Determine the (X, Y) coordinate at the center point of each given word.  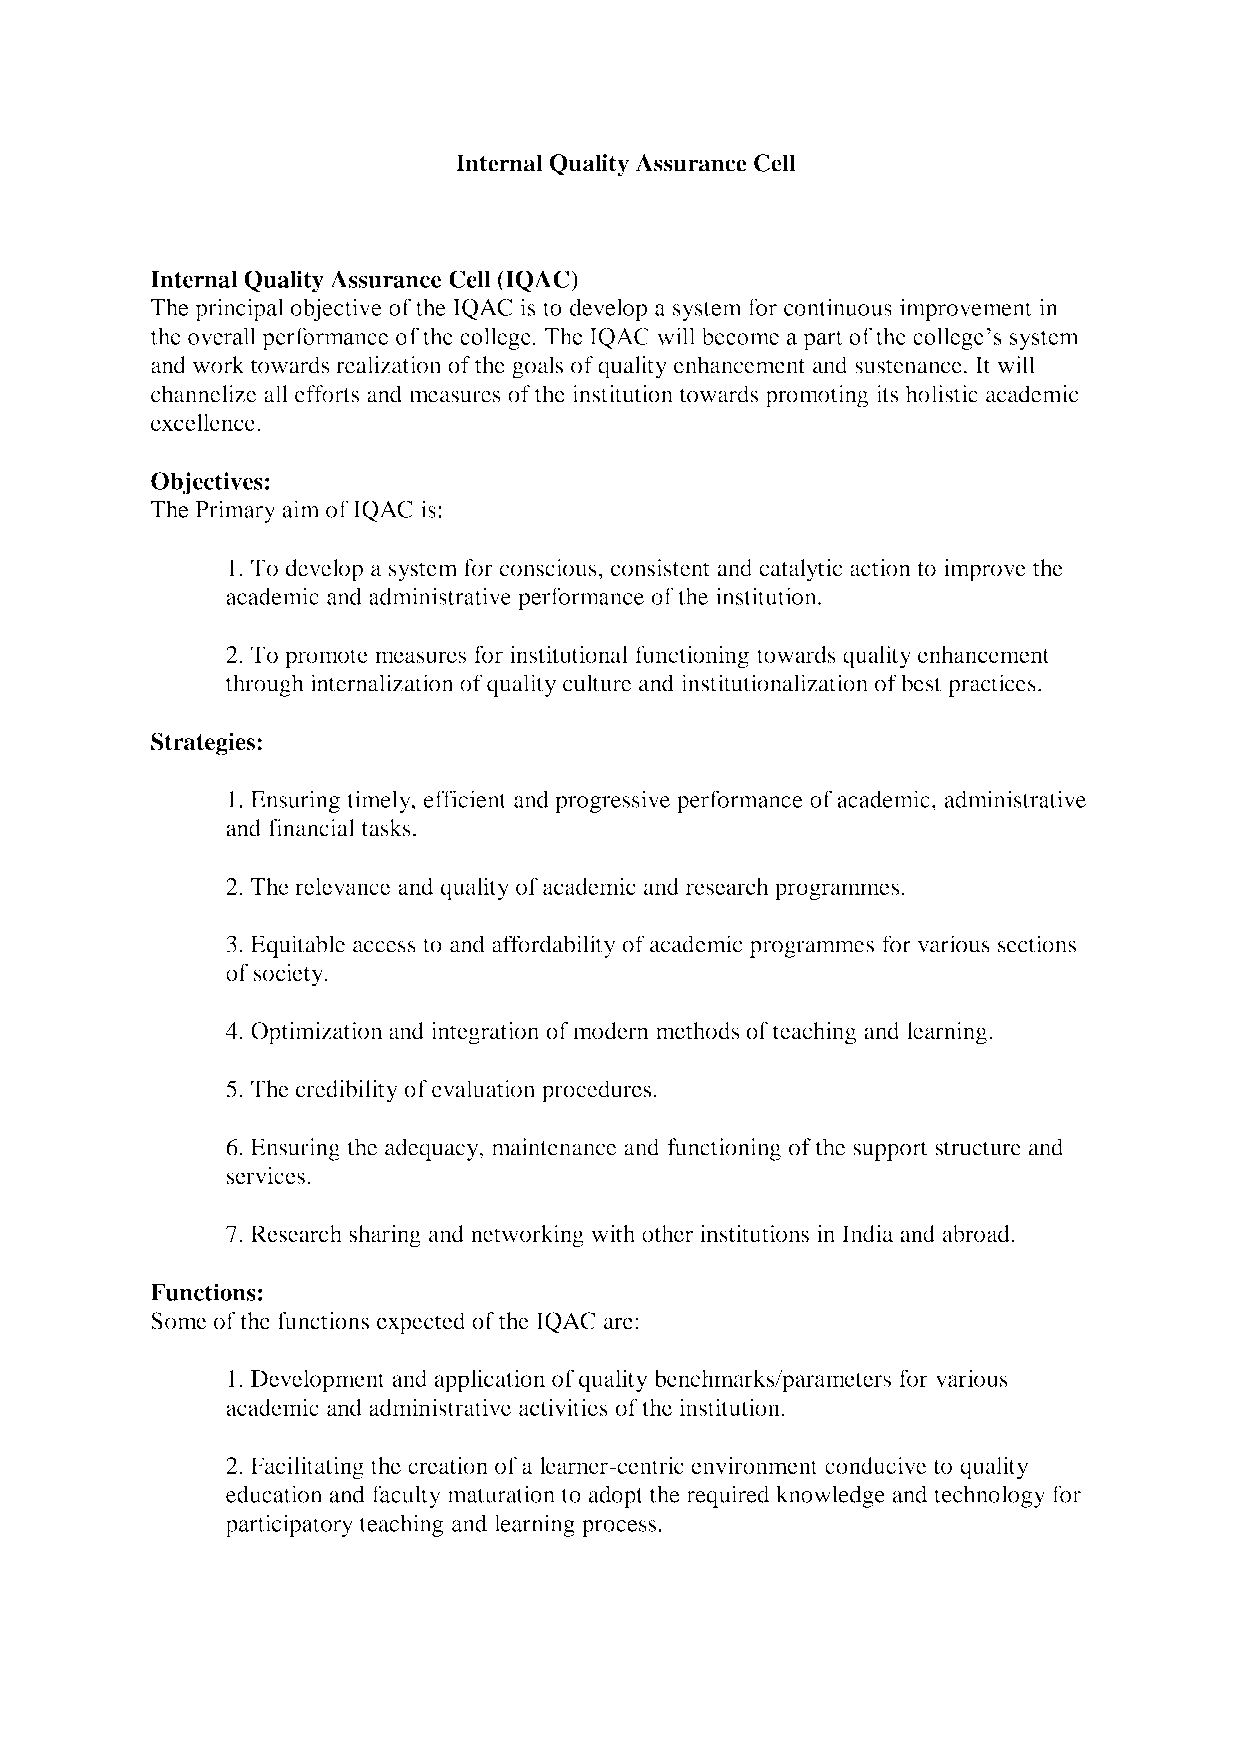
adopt (616, 1496)
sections (1037, 944)
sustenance (908, 366)
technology (989, 1496)
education (274, 1494)
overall (222, 336)
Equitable (298, 946)
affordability (554, 946)
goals (537, 367)
